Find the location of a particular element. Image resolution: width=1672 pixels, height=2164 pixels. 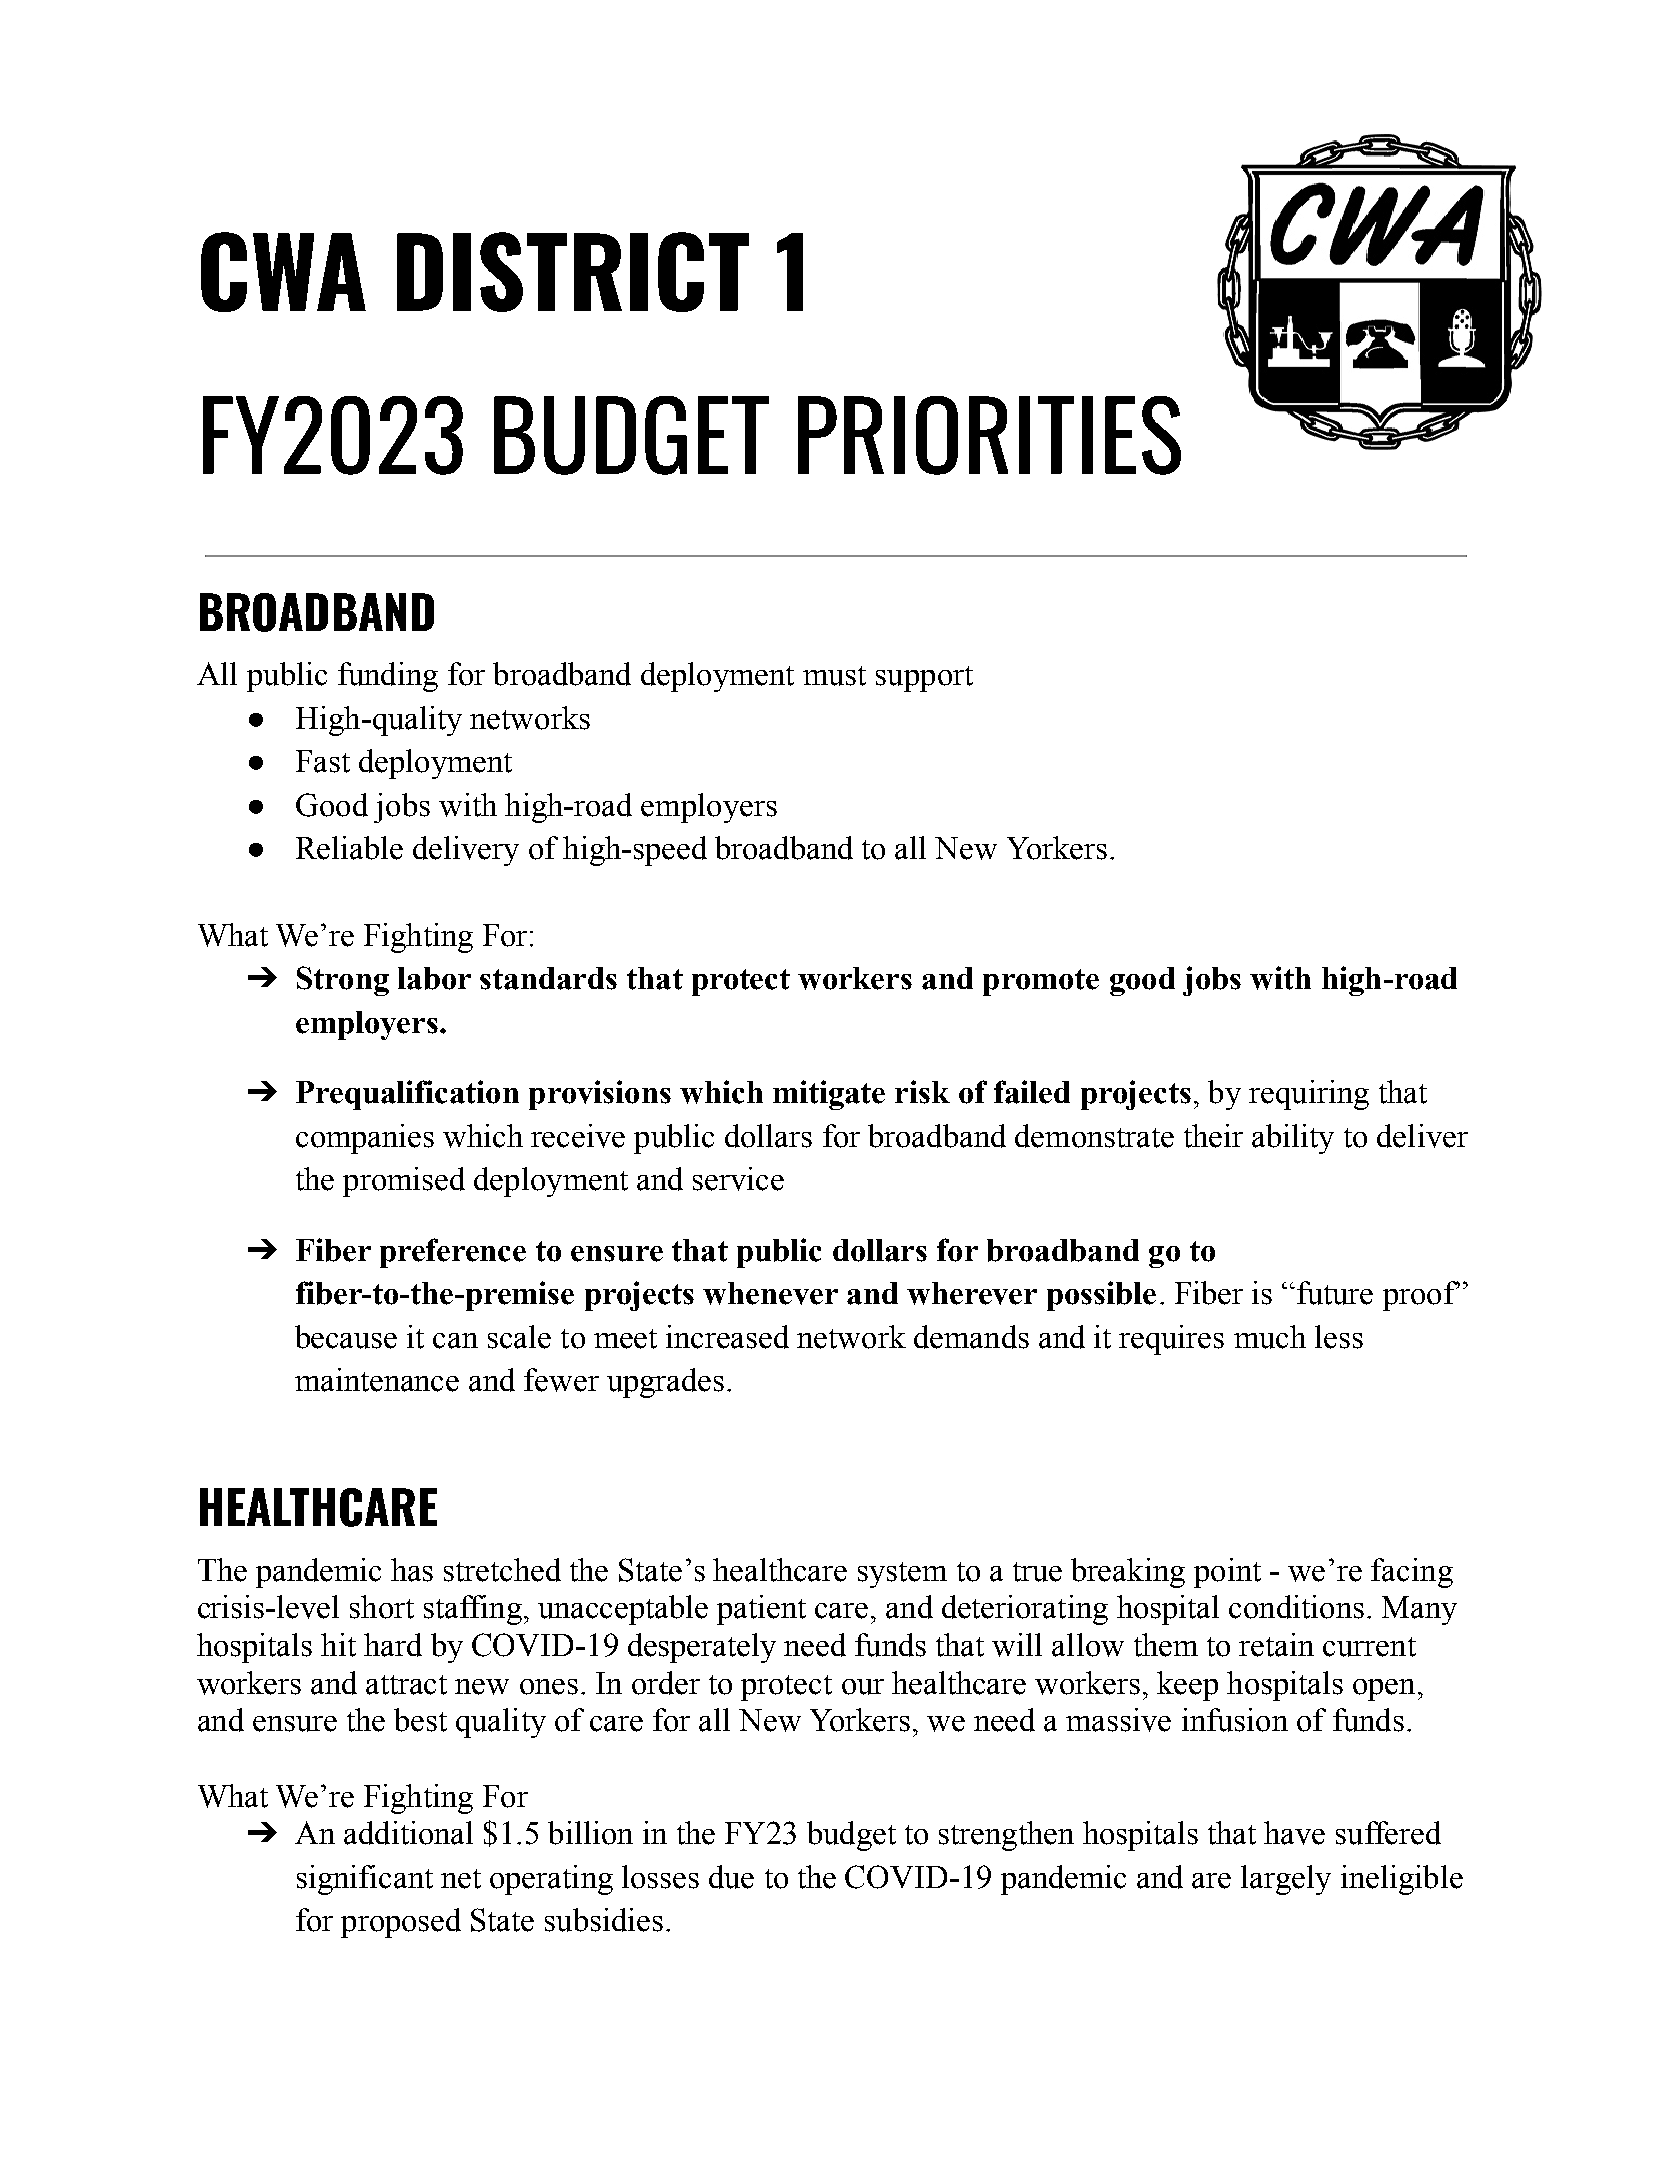

CWA is located at coordinates (283, 272).
